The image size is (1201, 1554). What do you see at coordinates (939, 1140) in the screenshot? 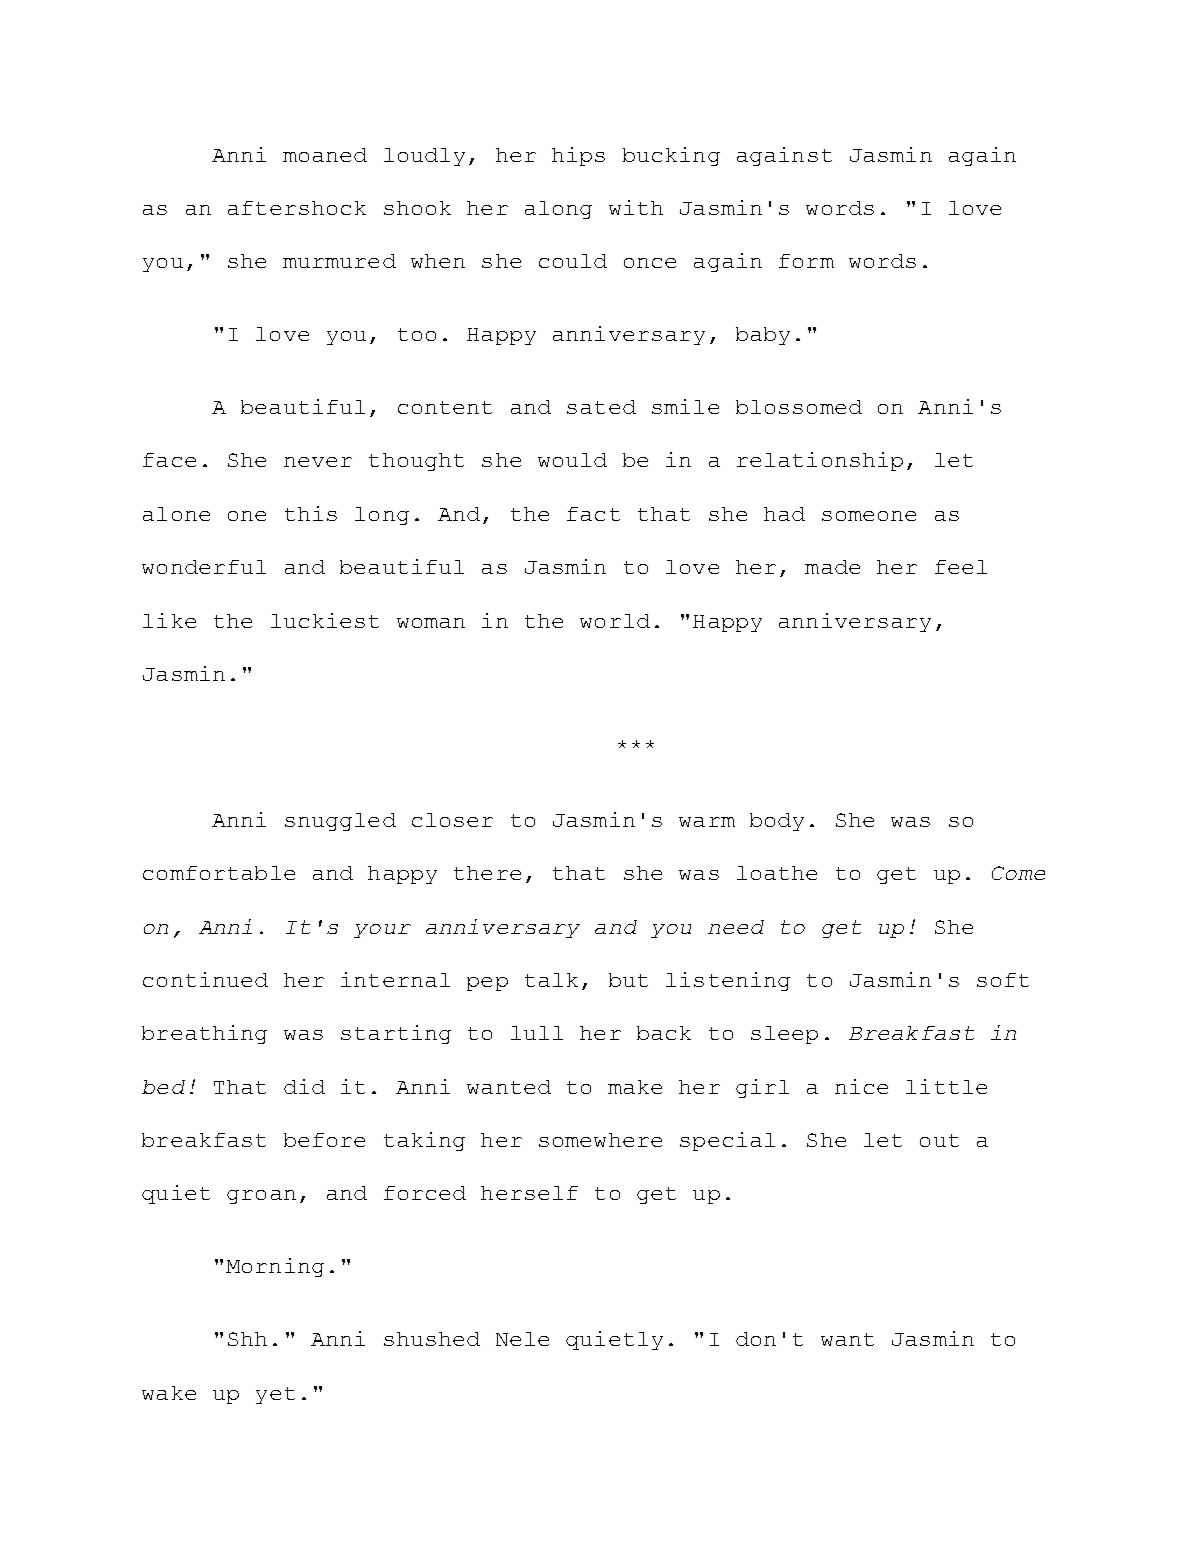
I see `out` at bounding box center [939, 1140].
